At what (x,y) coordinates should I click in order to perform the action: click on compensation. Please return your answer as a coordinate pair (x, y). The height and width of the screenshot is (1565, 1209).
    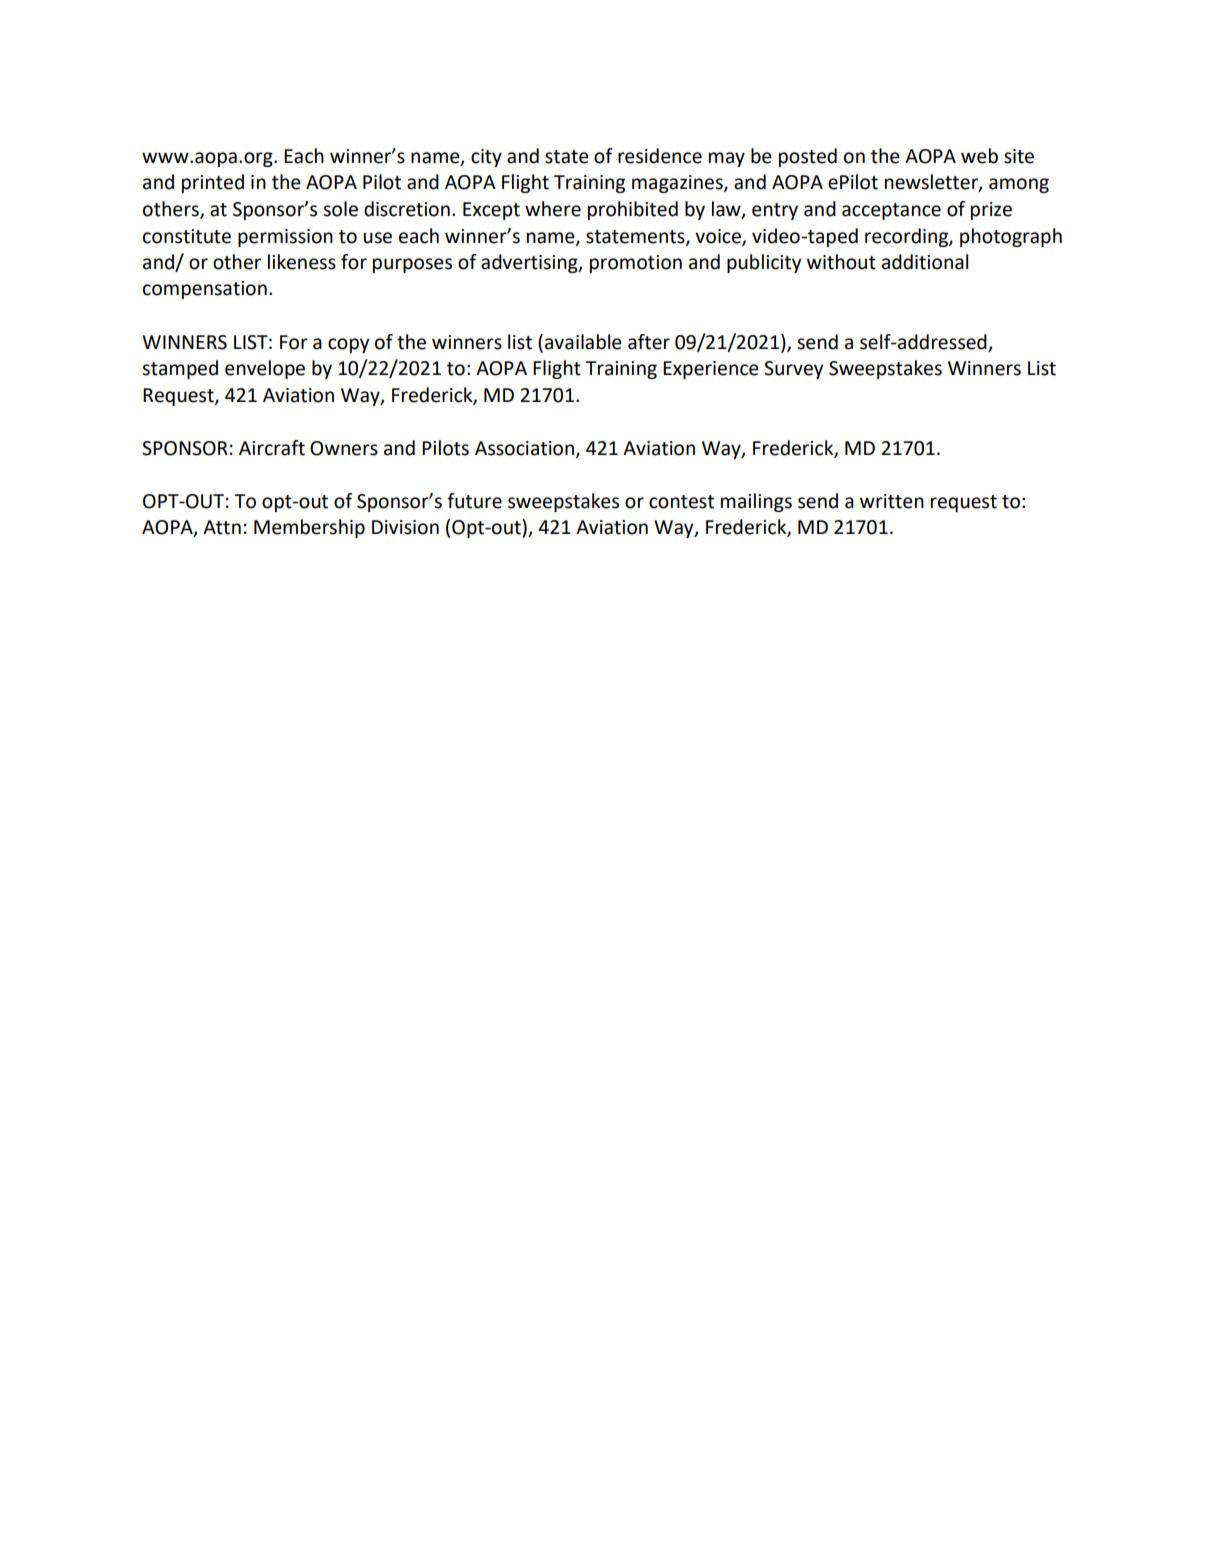
    Looking at the image, I should click on (205, 290).
